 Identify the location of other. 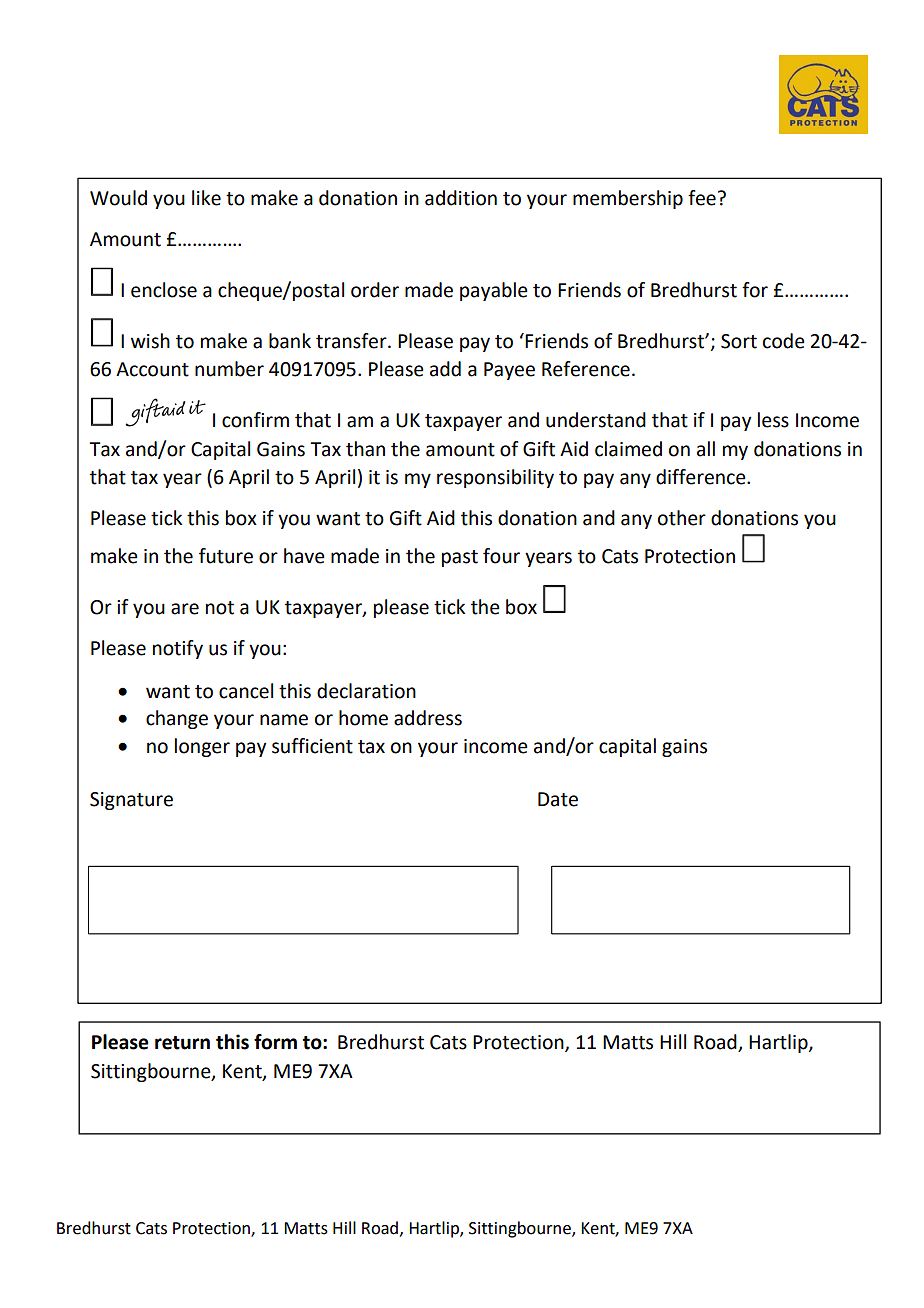
(682, 518).
